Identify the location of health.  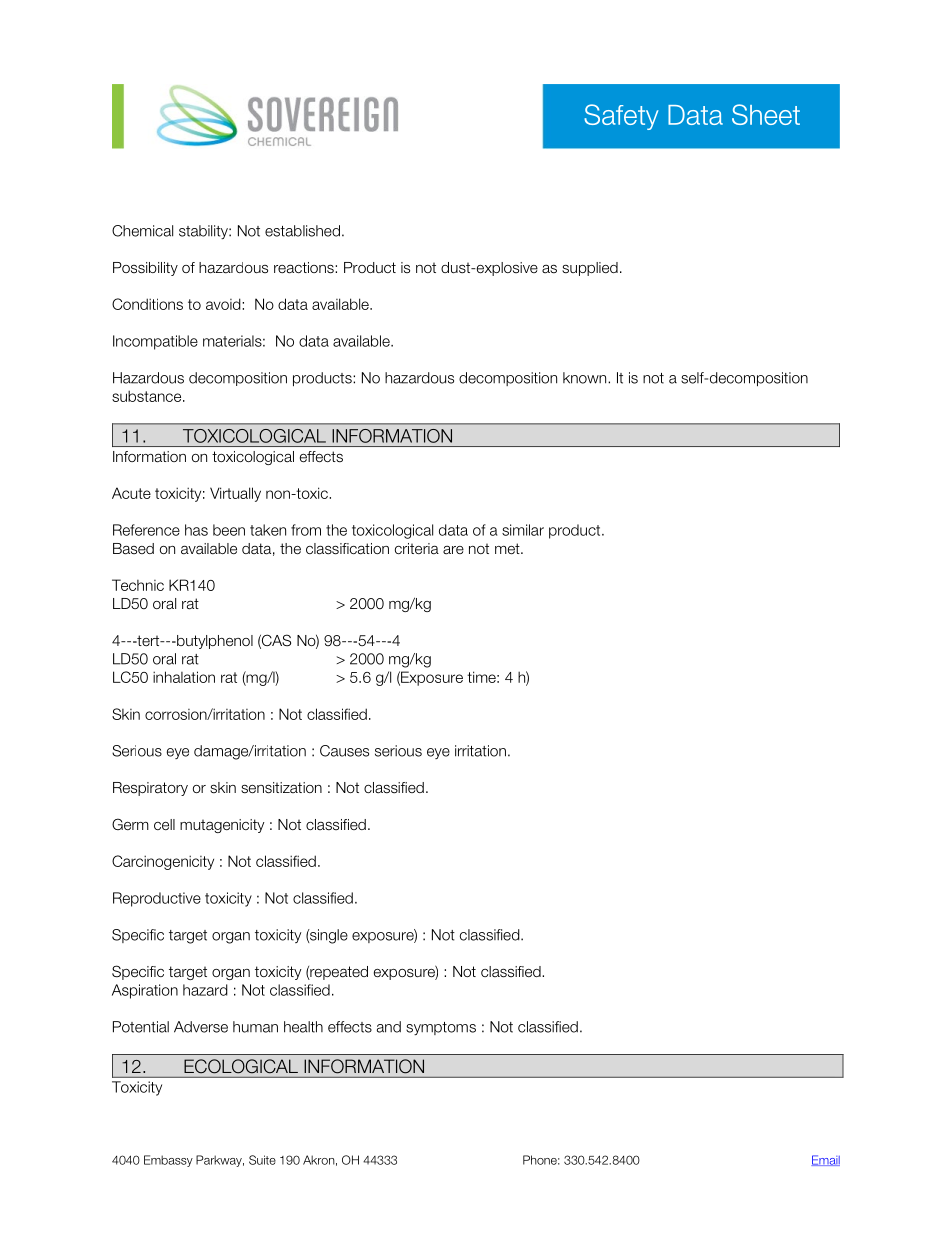
(303, 1027).
